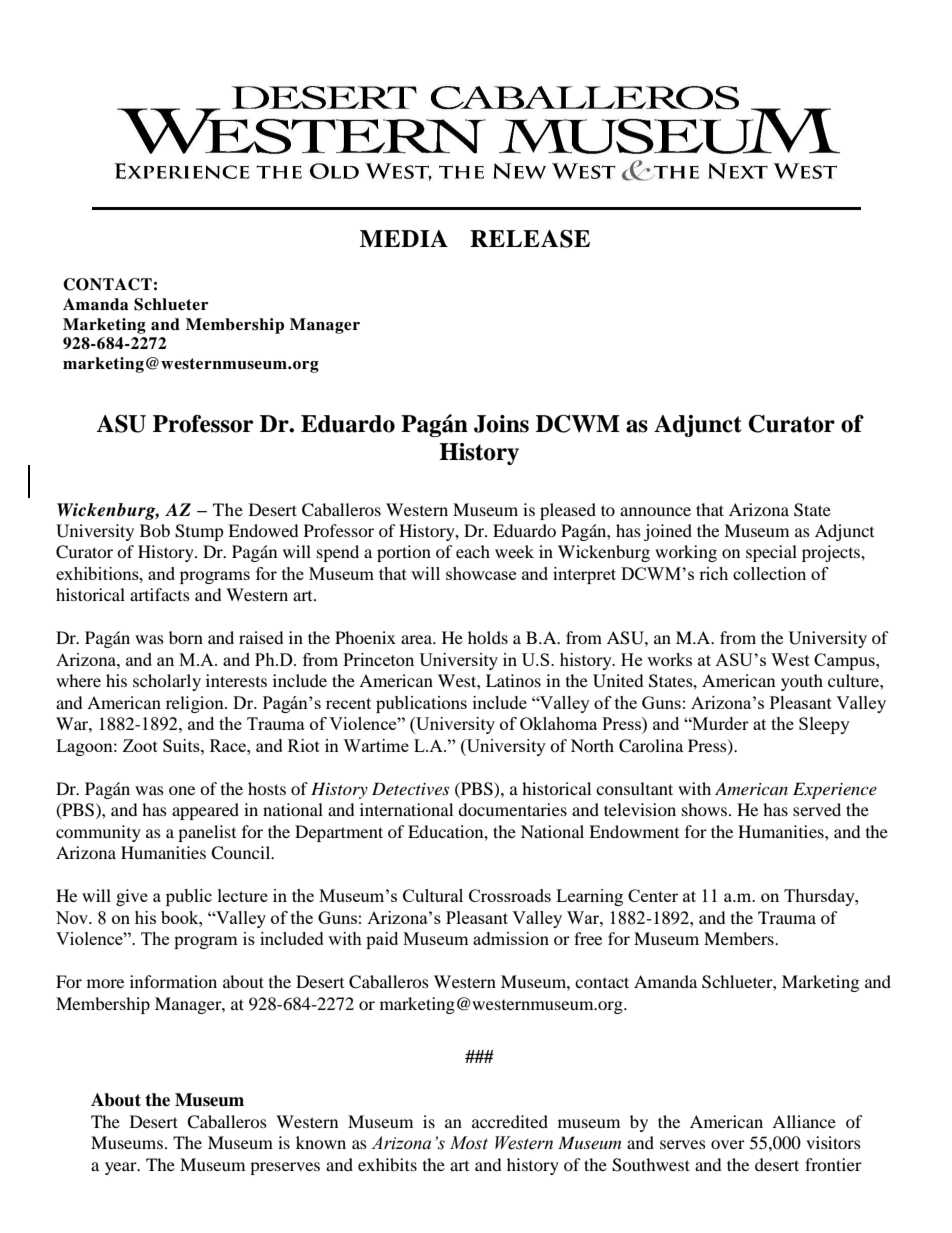  I want to click on each, so click(473, 551).
